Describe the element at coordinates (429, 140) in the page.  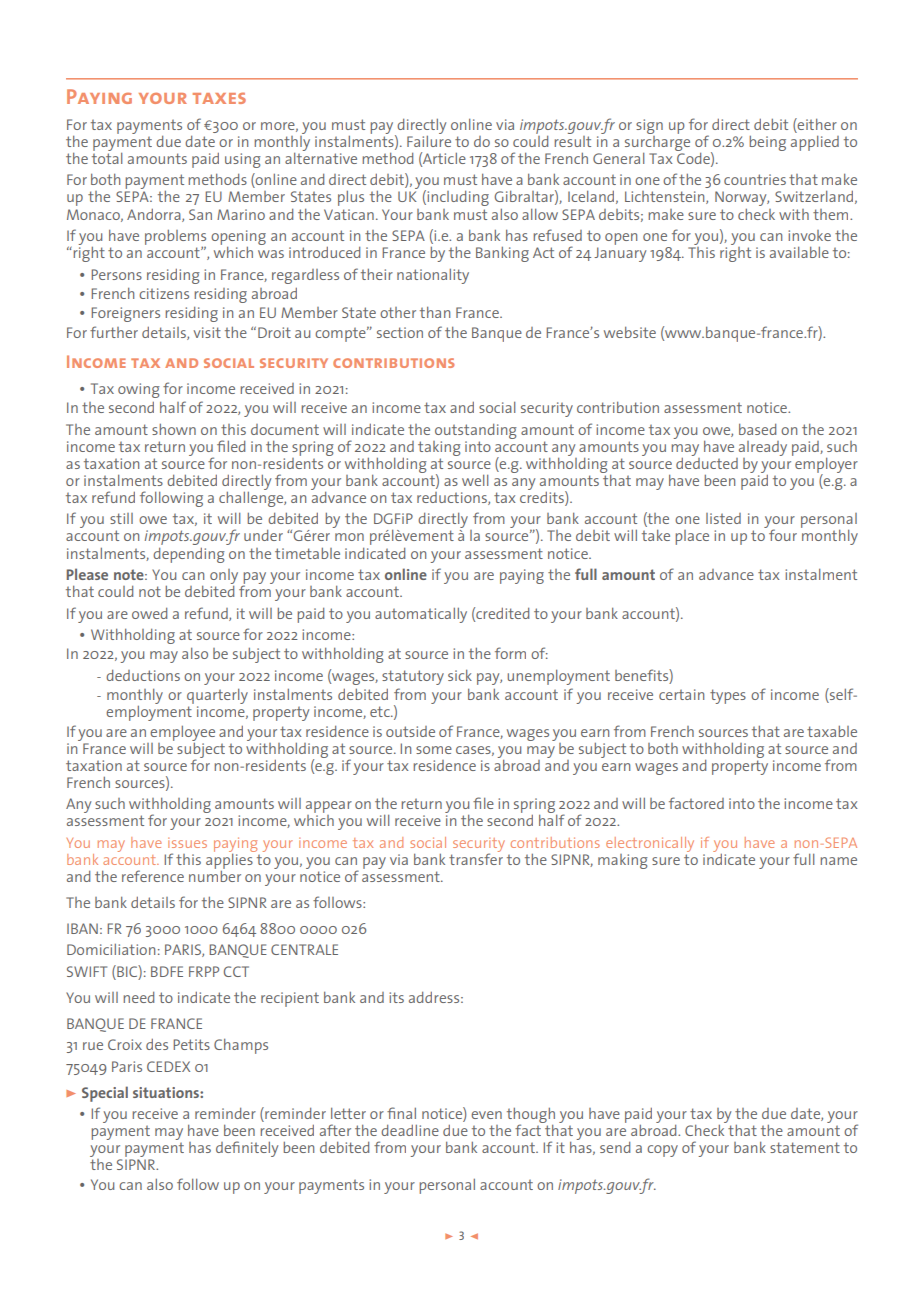
I see `Failure` at that location.
